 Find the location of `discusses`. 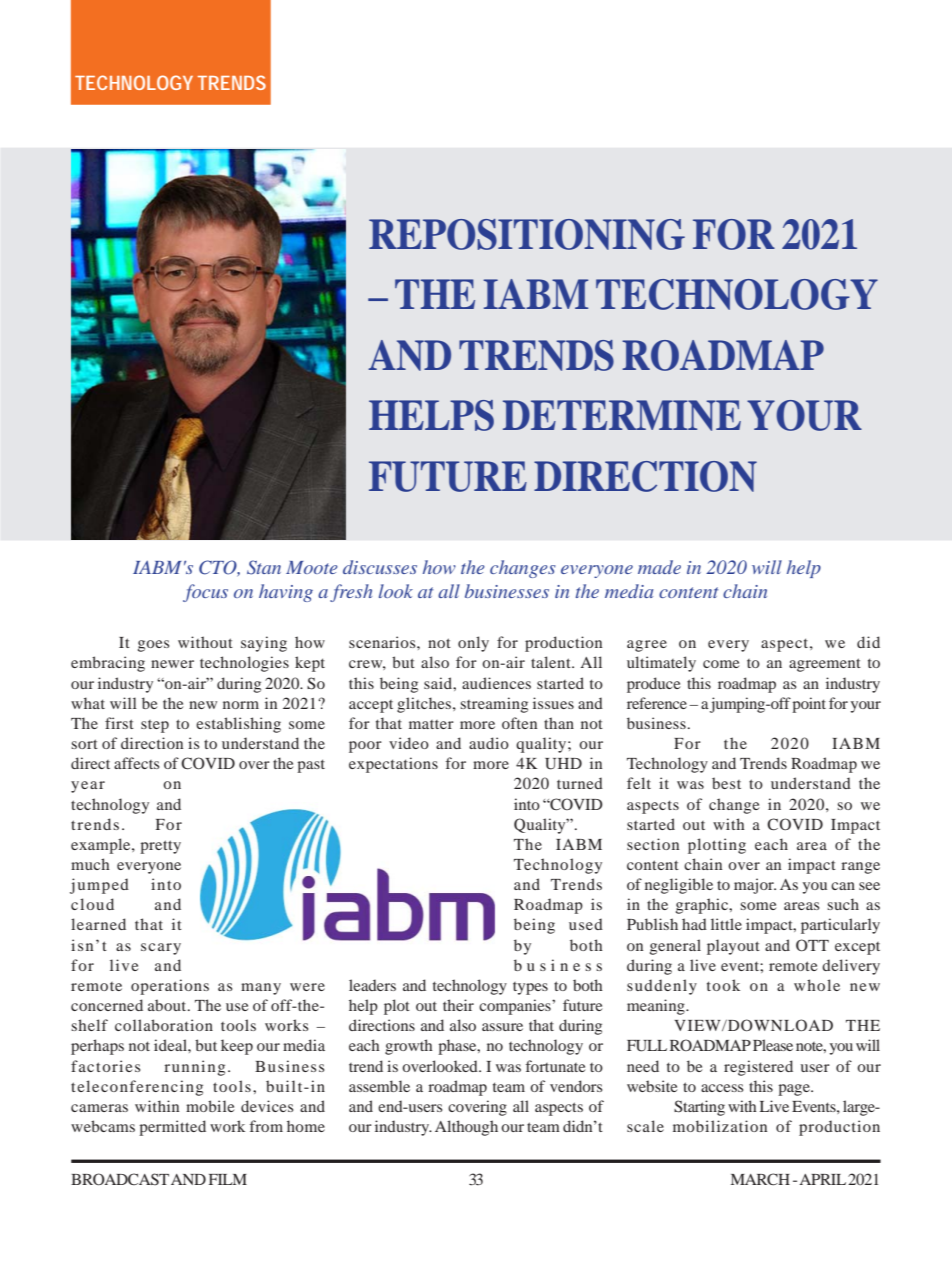

discusses is located at coordinates (380, 567).
